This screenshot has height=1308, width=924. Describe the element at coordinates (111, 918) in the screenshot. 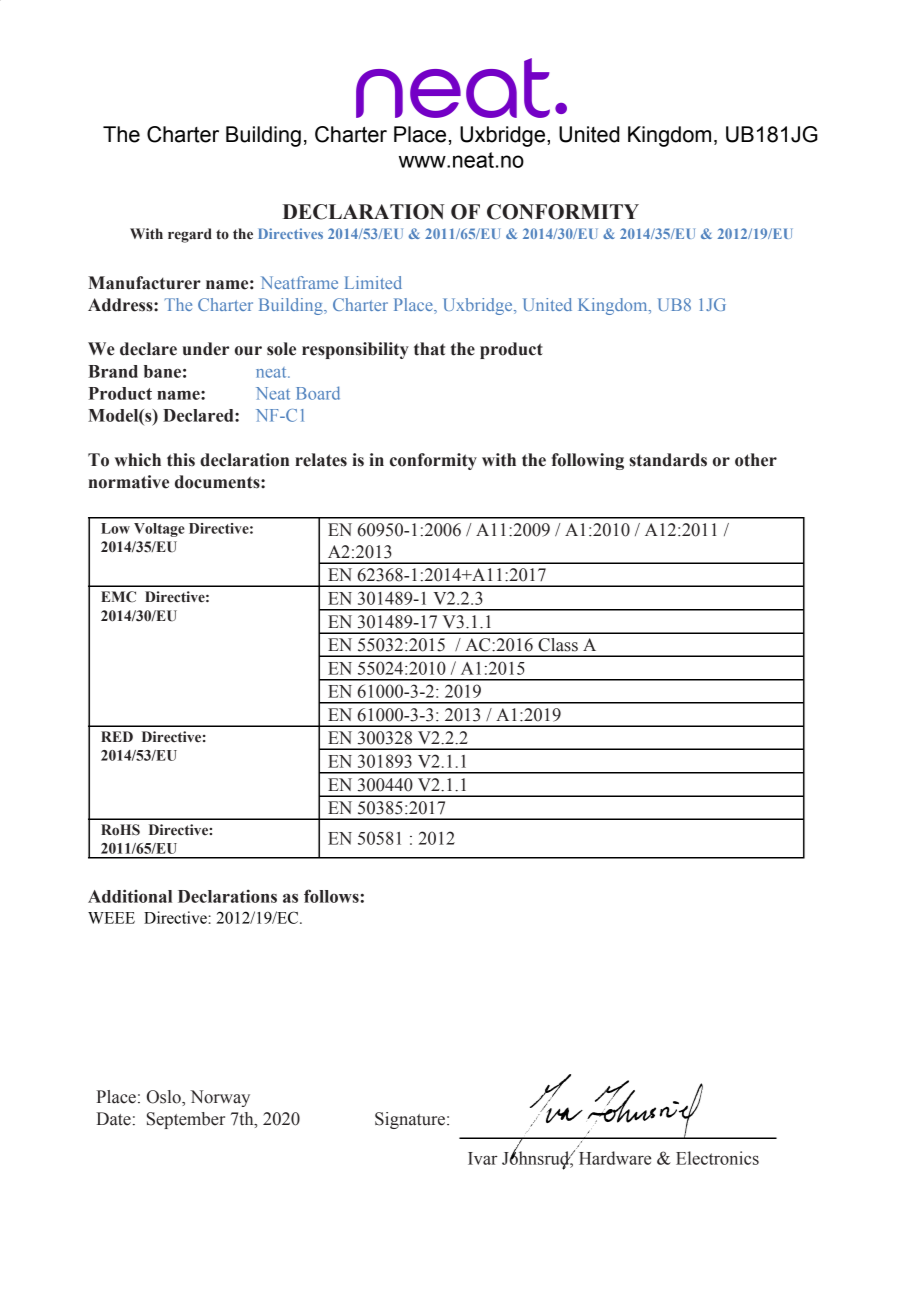

I see `WEEE` at that location.
